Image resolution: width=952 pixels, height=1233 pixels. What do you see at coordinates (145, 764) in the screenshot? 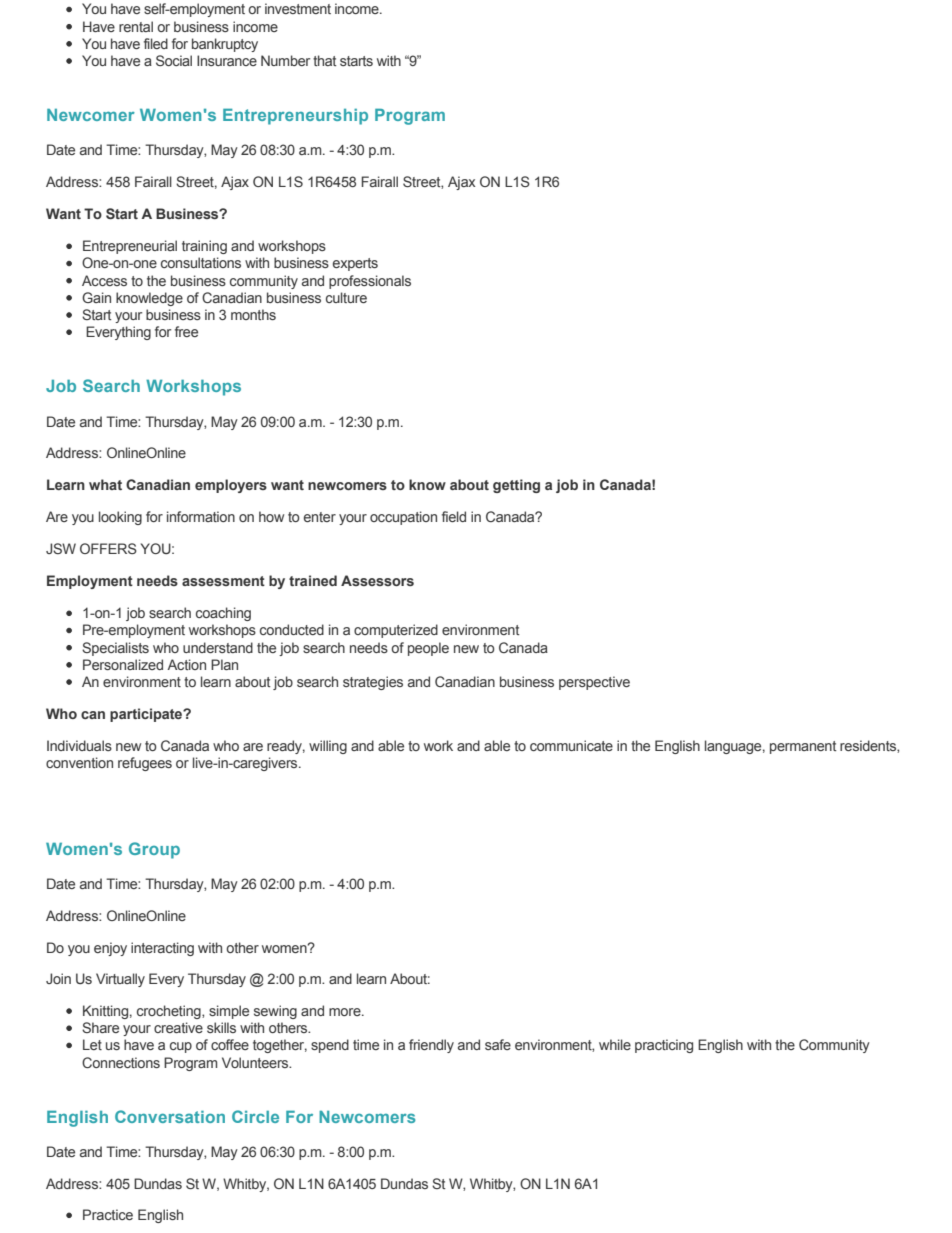
I see `refugees` at bounding box center [145, 764].
